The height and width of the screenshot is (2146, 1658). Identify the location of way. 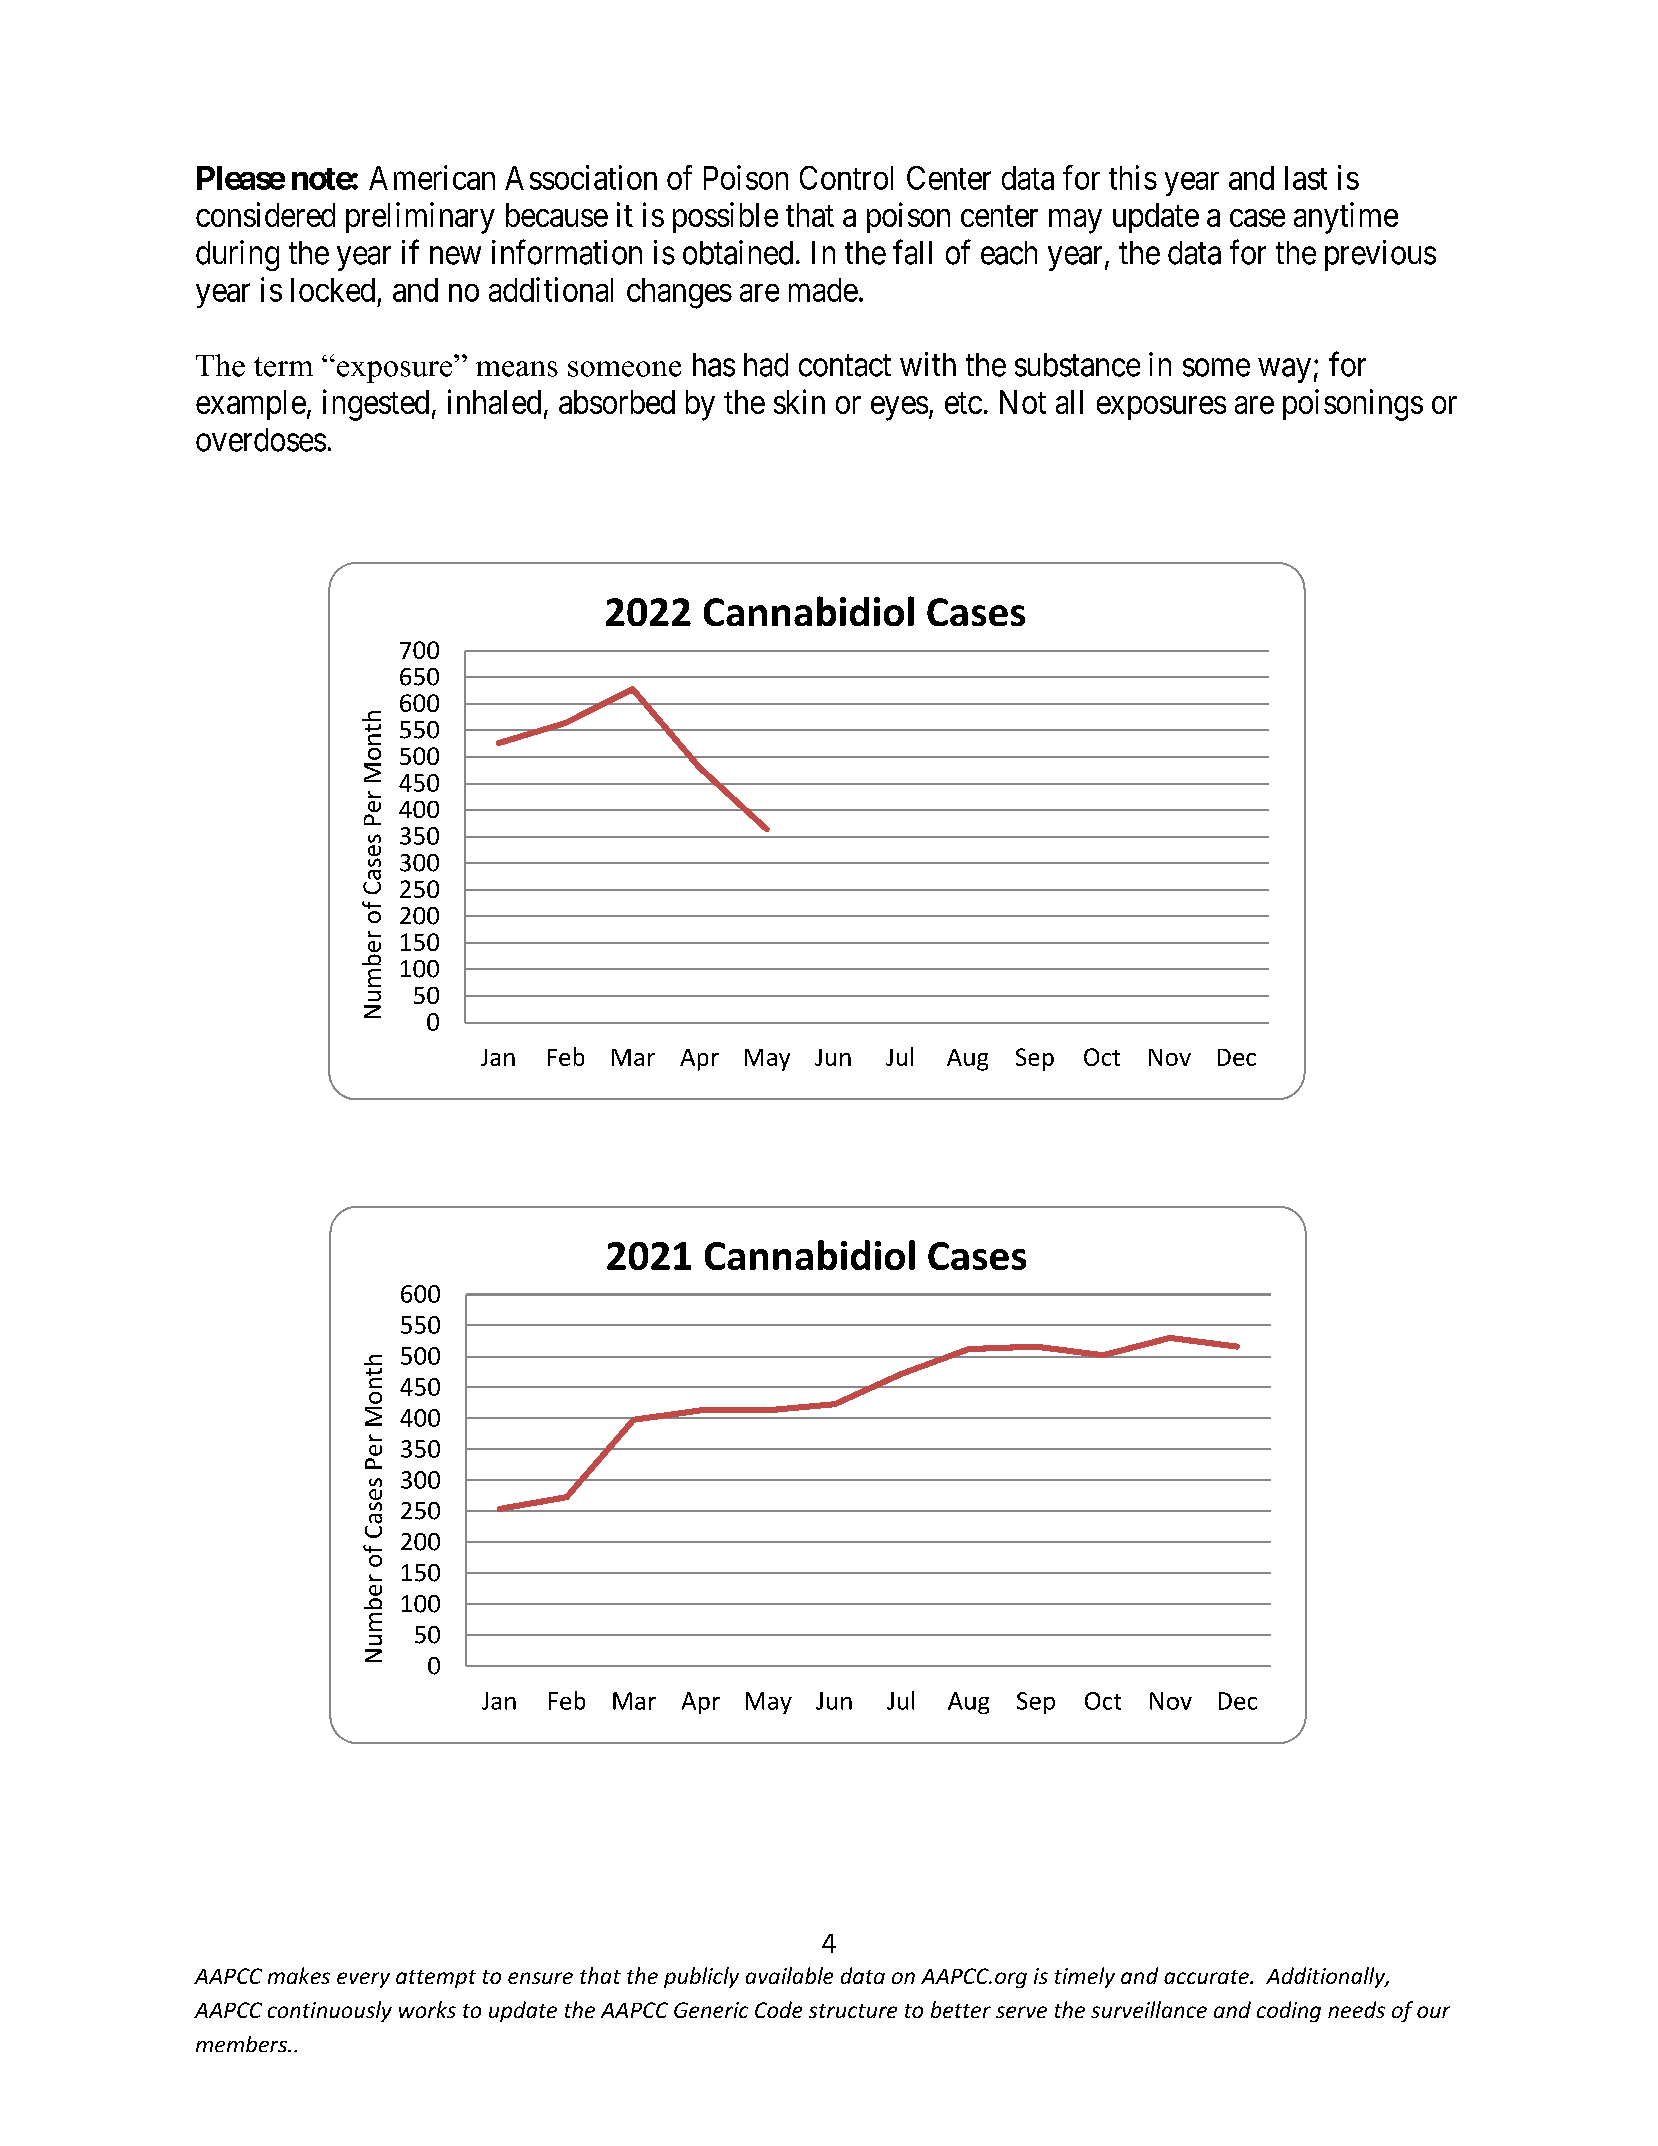
(1285, 371).
